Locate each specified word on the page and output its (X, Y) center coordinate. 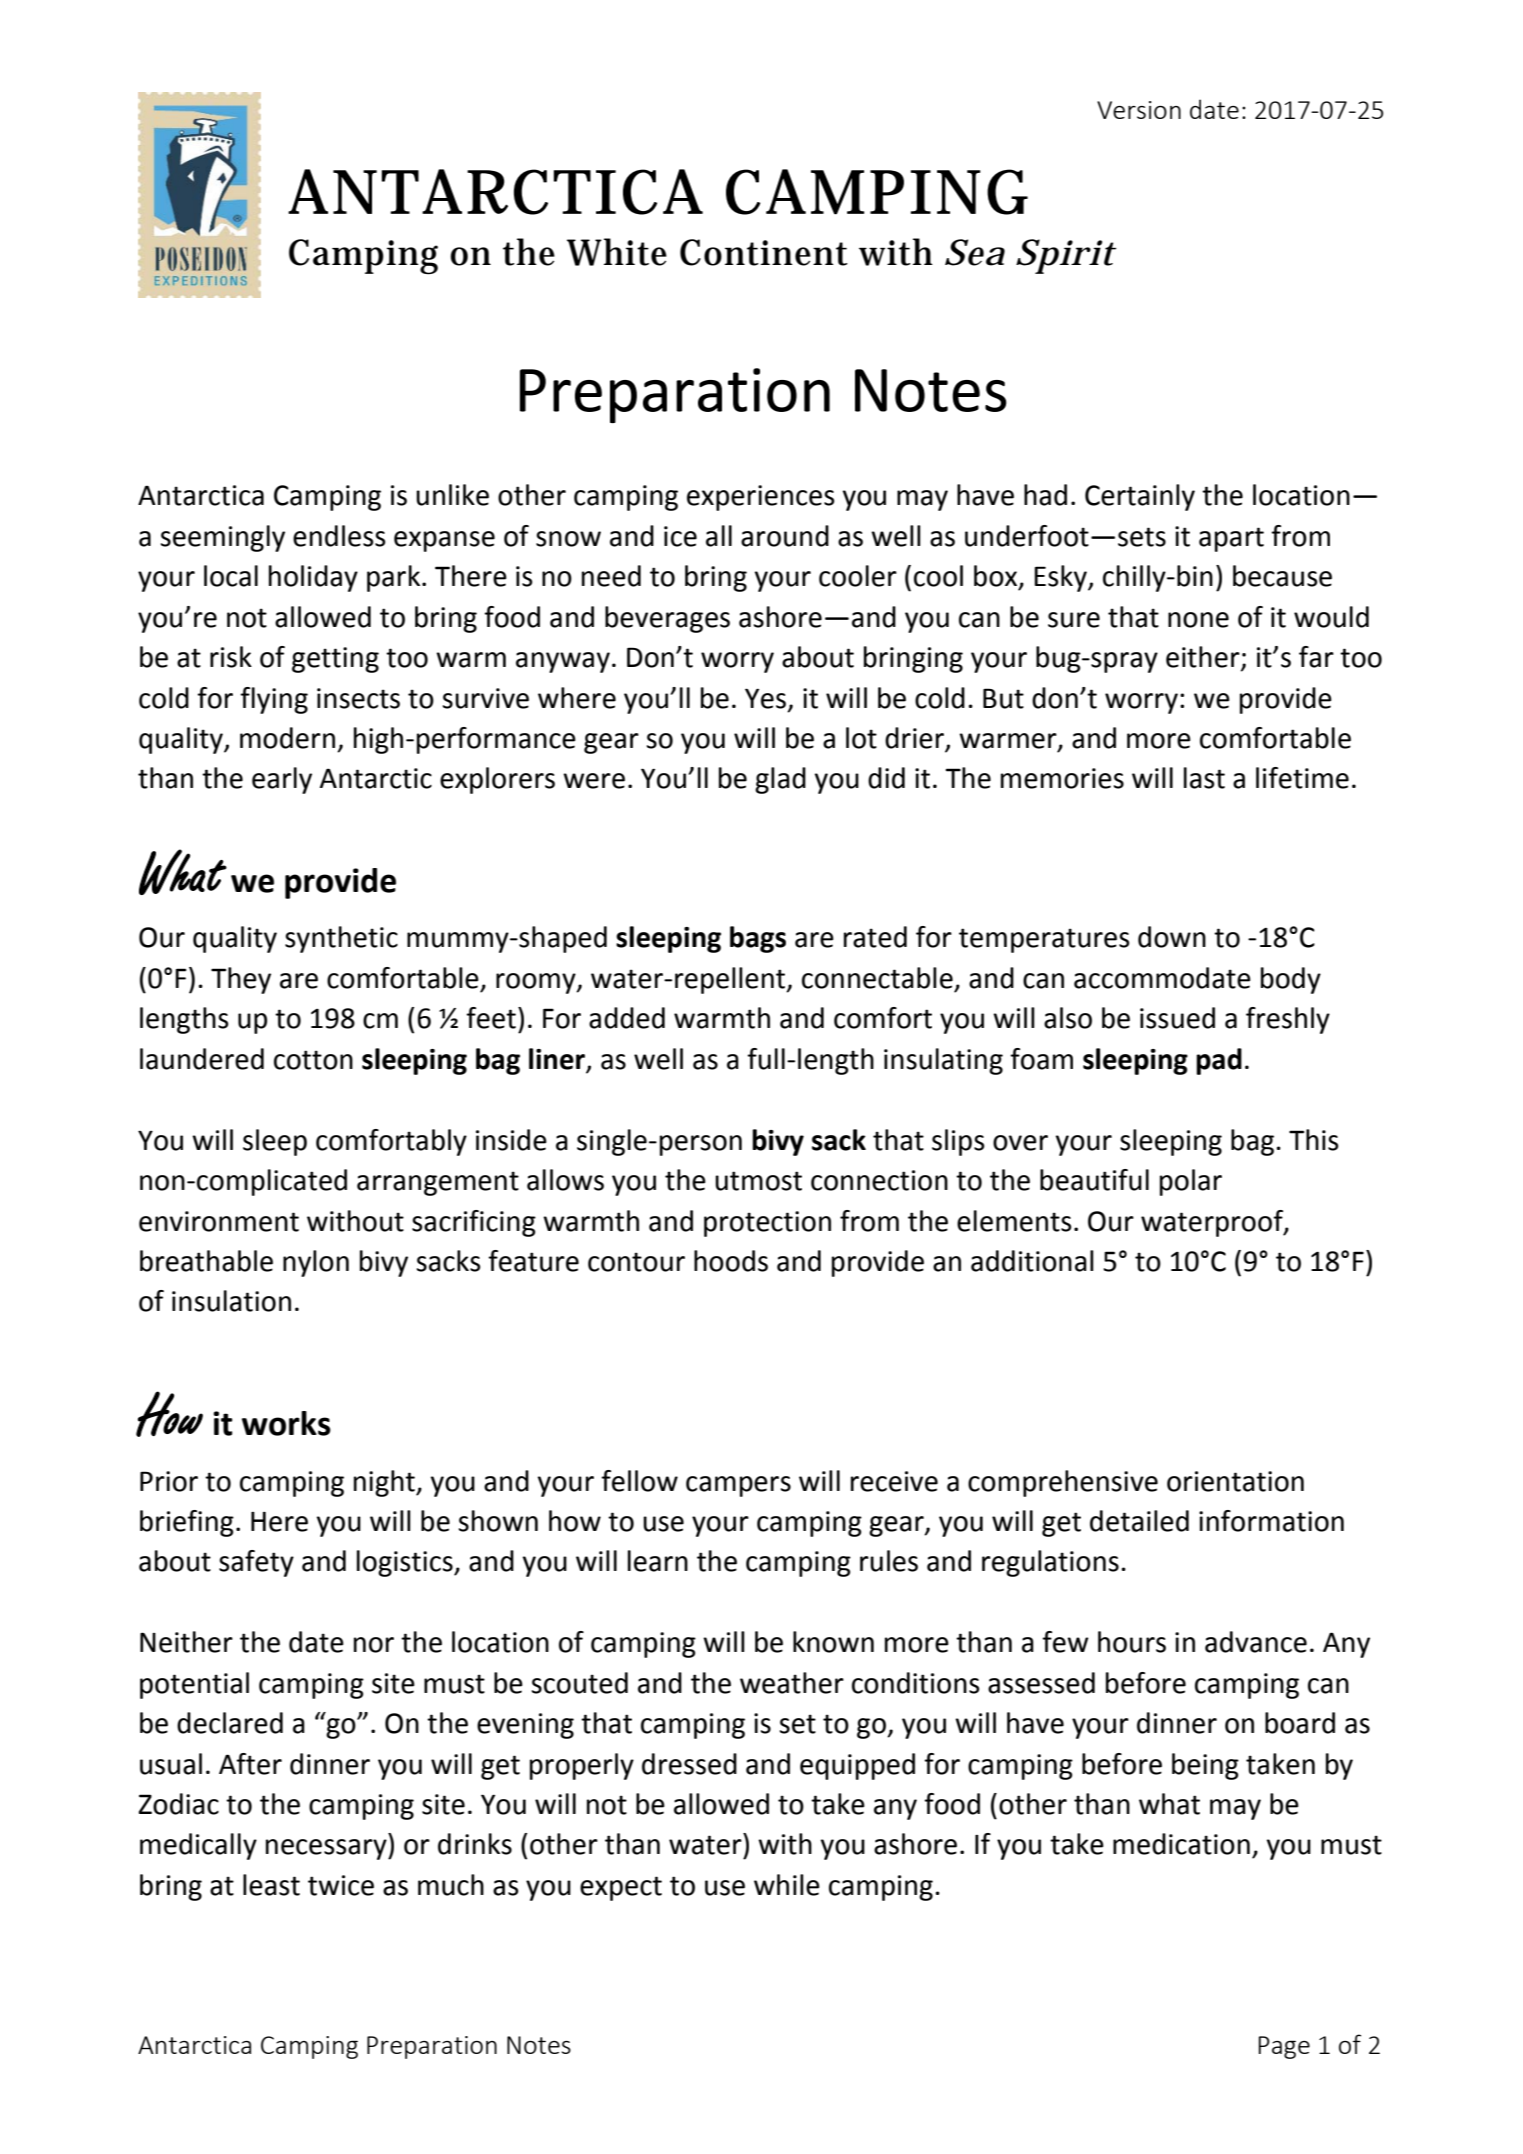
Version (1139, 110)
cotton (313, 1060)
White (617, 252)
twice (341, 1885)
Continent (764, 252)
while (787, 1885)
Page (1284, 2047)
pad (1219, 1061)
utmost (758, 1181)
